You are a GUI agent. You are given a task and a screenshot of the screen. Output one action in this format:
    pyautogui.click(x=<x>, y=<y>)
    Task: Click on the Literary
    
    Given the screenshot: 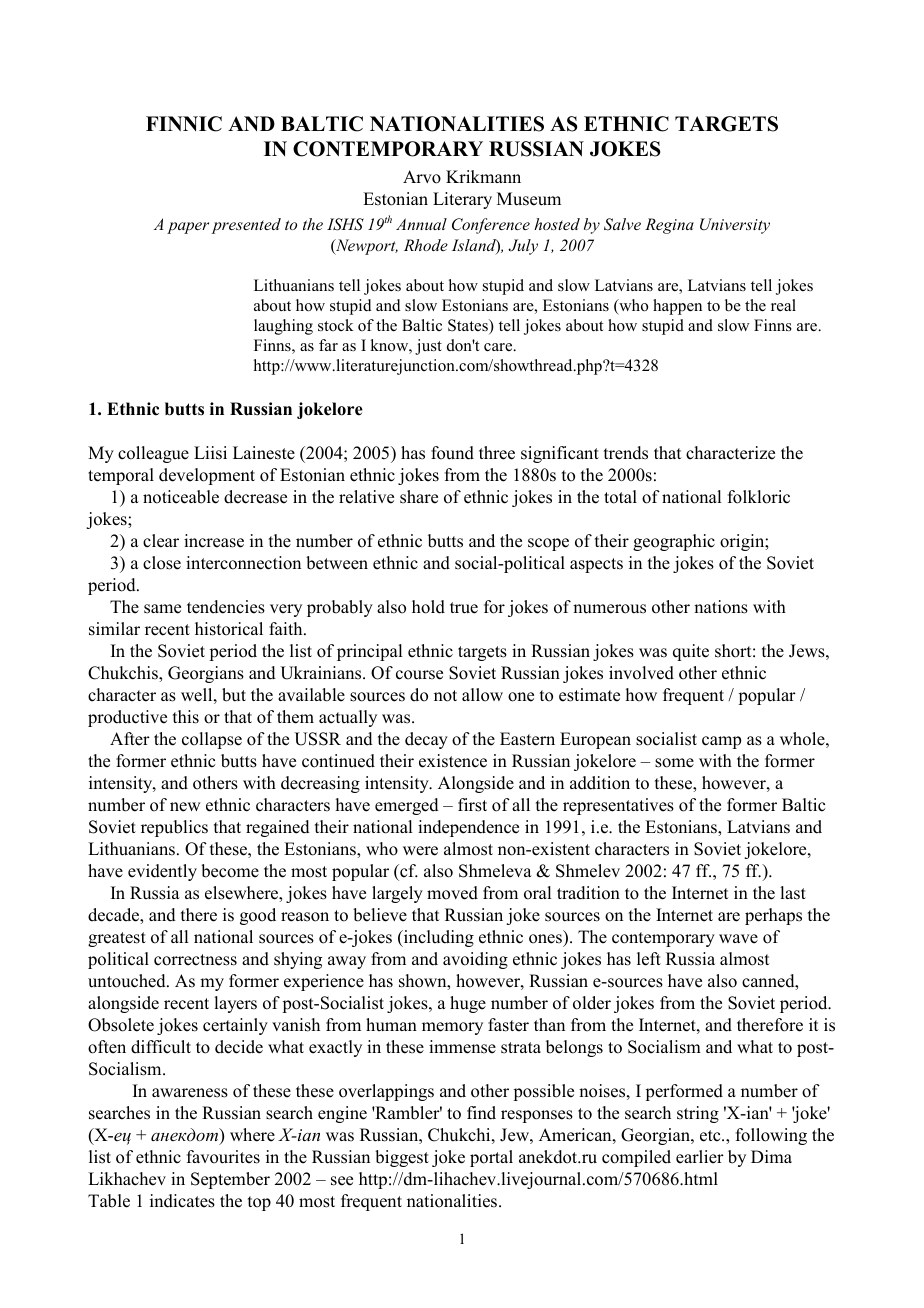 What is the action you would take?
    pyautogui.click(x=462, y=200)
